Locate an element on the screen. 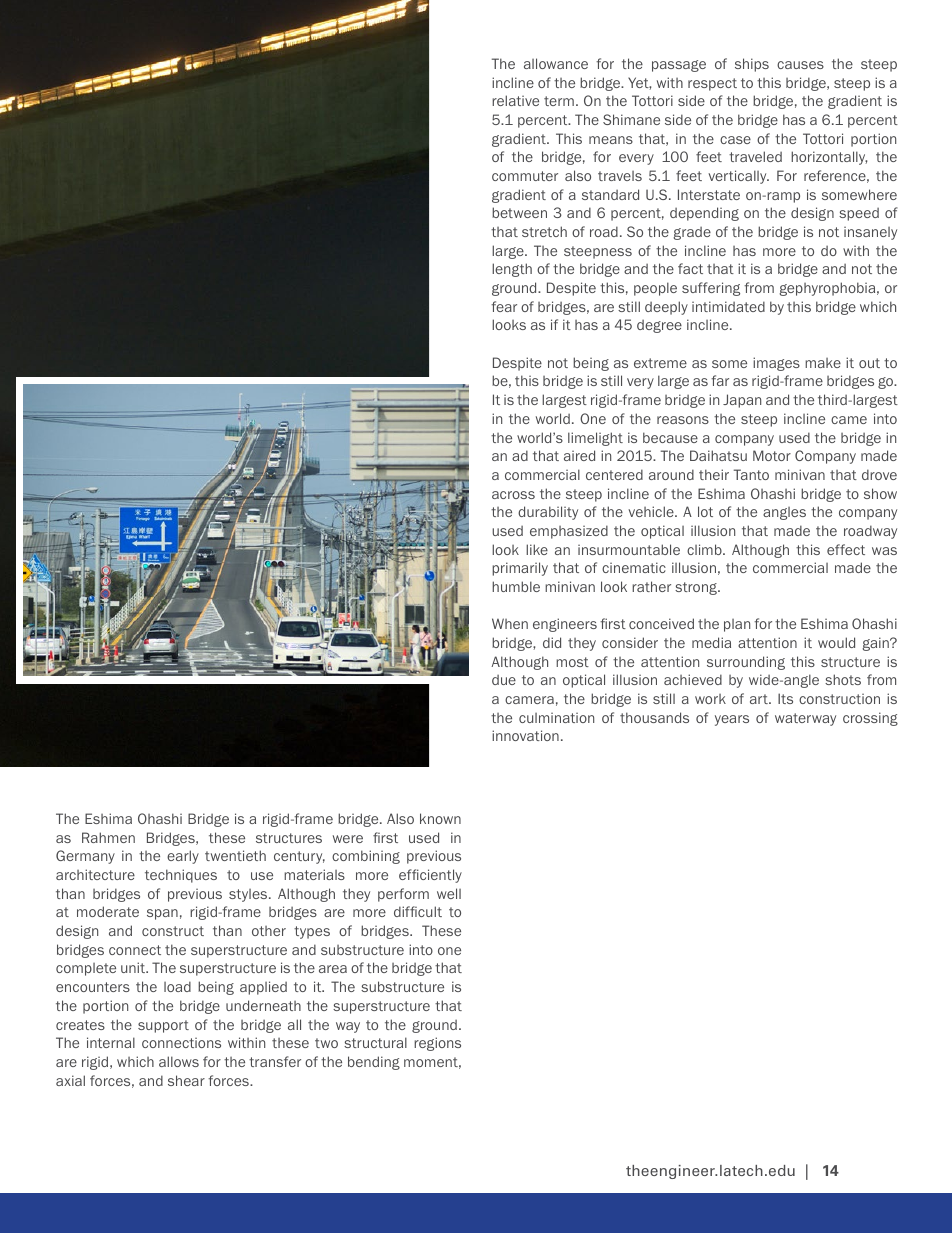 This screenshot has height=1233, width=952. effect is located at coordinates (846, 549).
